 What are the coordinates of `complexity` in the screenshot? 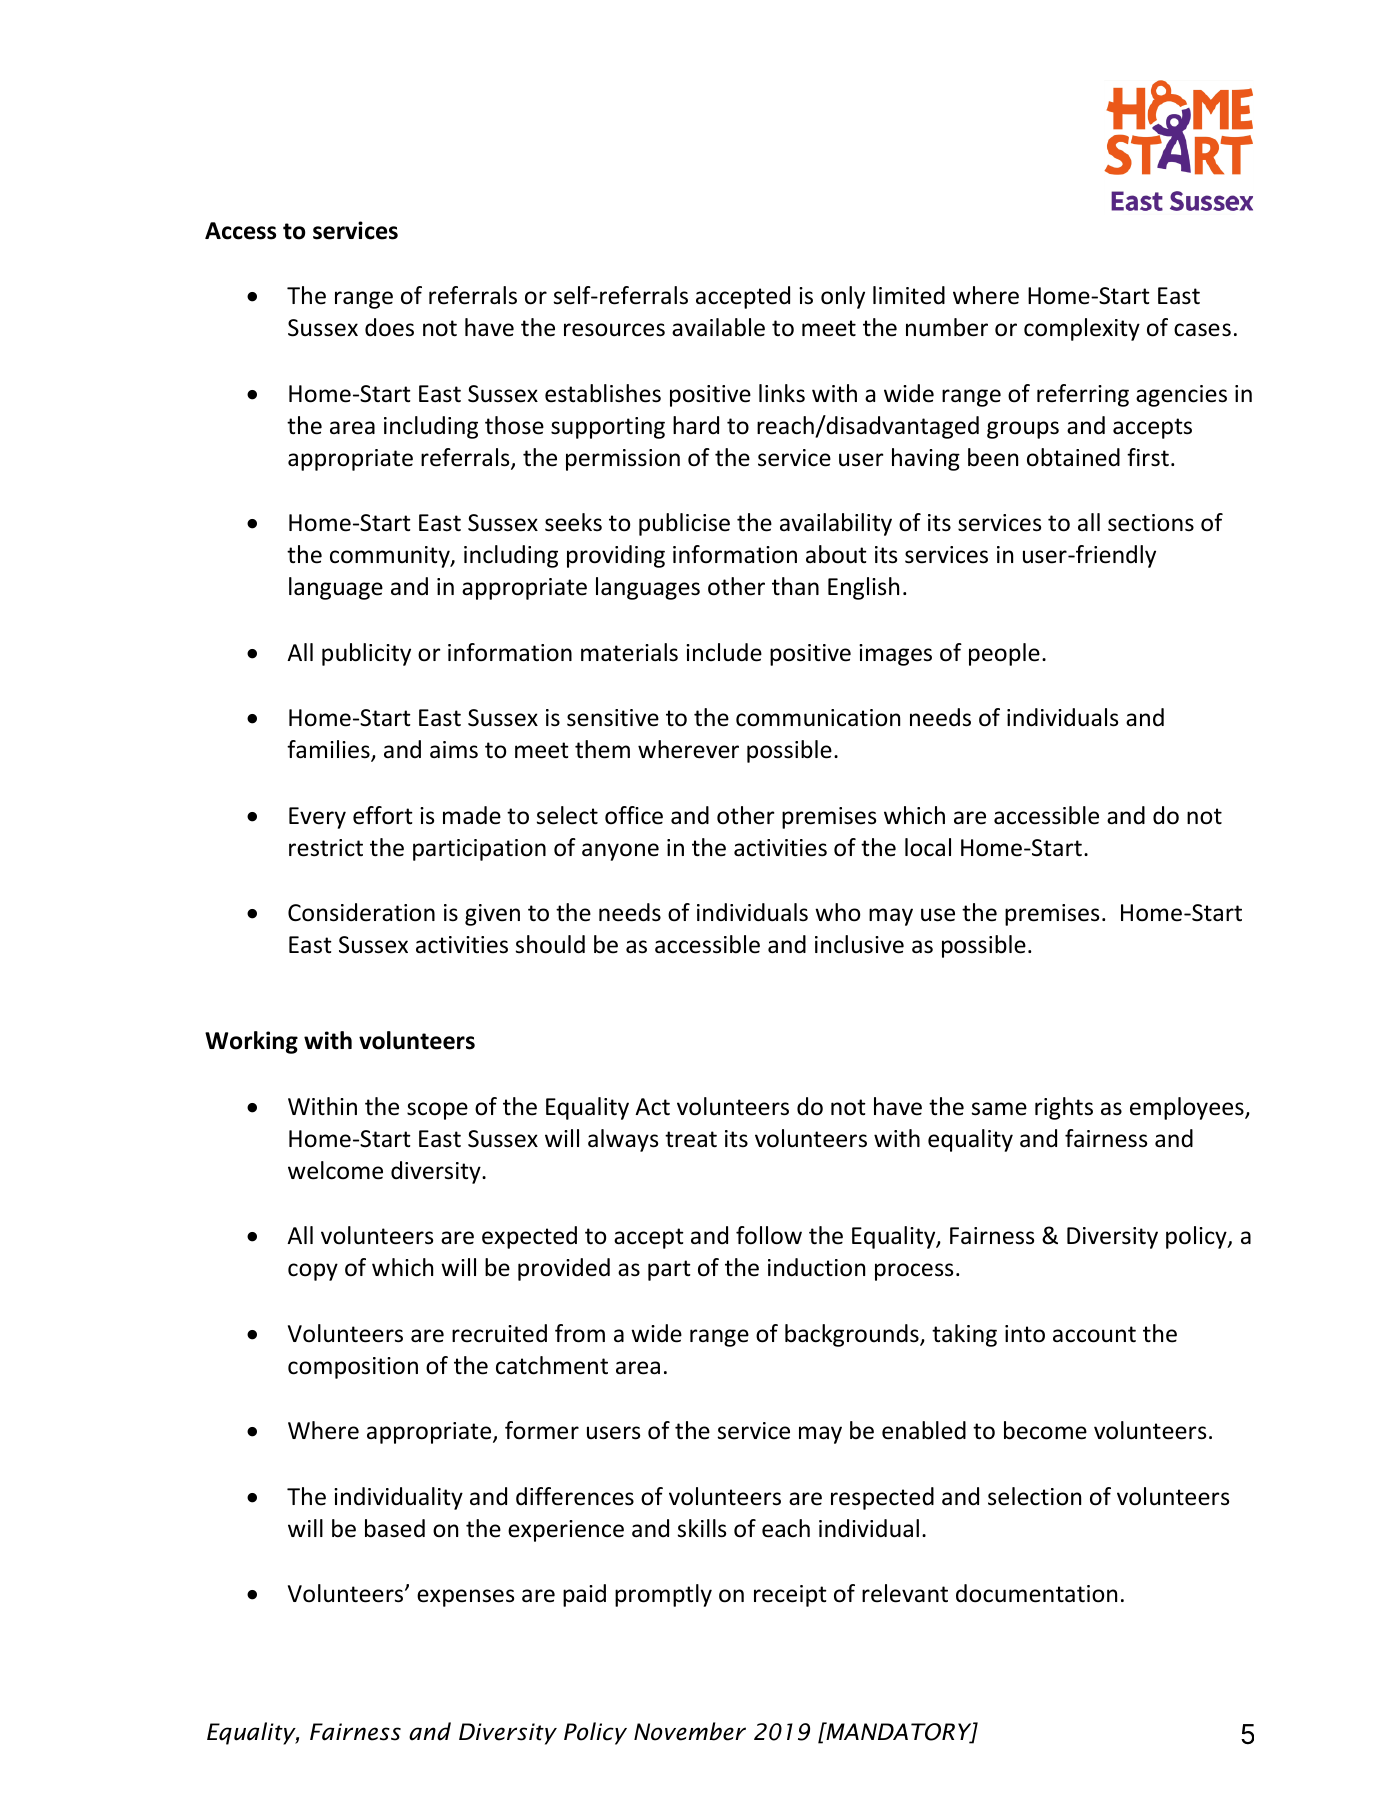 It's located at (1082, 329).
